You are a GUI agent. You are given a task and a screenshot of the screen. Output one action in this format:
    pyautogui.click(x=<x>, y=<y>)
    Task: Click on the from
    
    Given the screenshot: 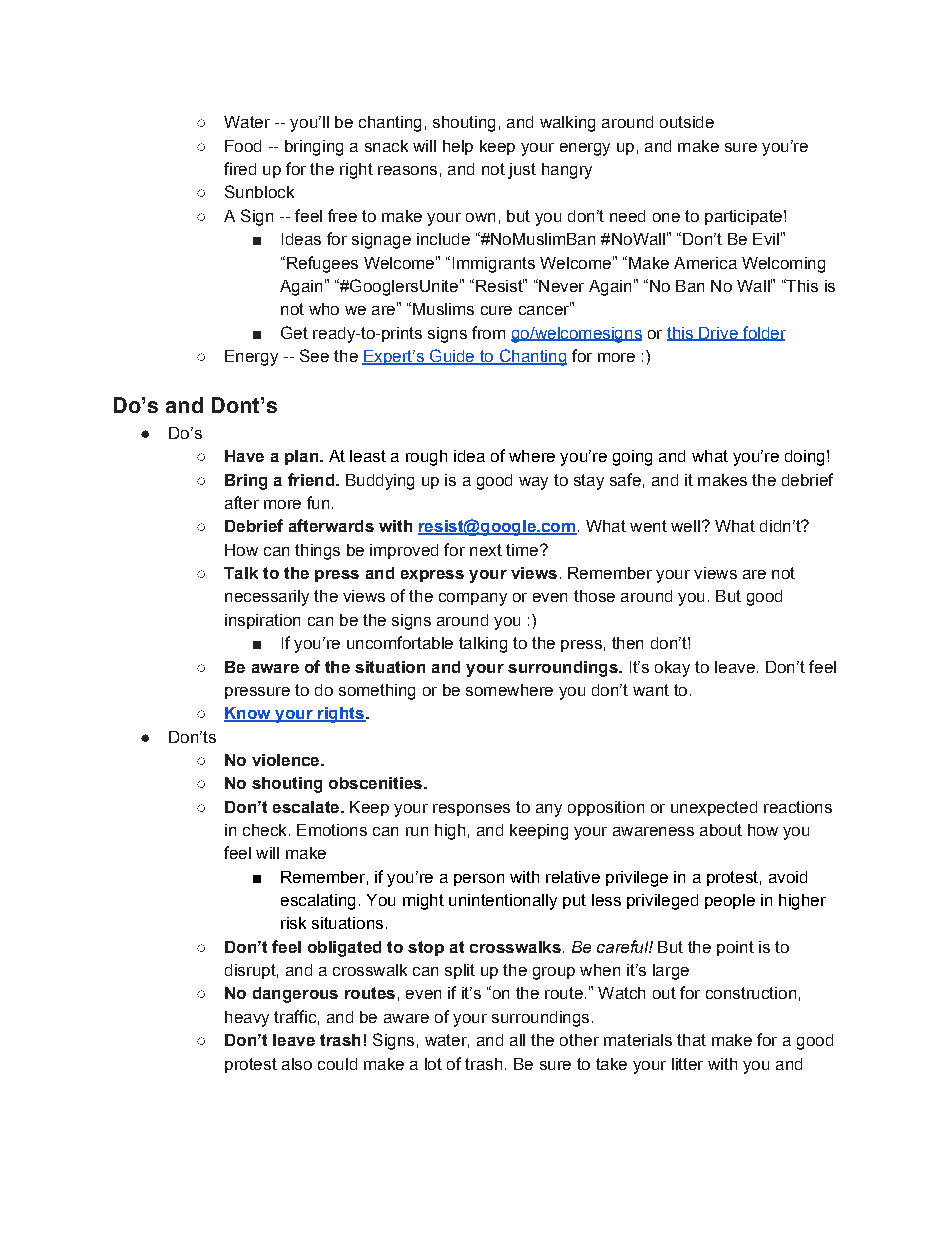 What is the action you would take?
    pyautogui.click(x=488, y=332)
